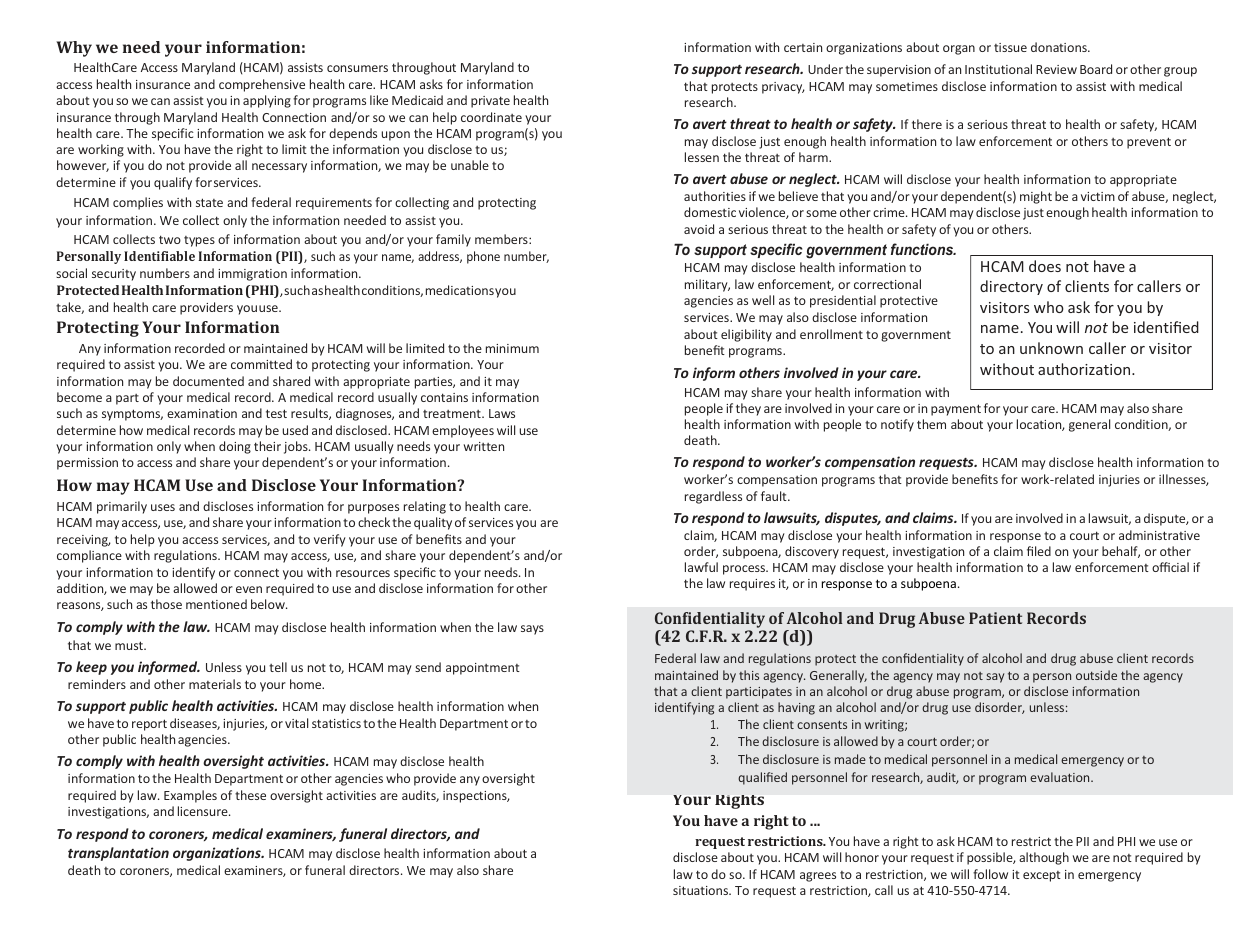 This screenshot has width=1233, height=952. What do you see at coordinates (118, 854) in the screenshot?
I see `transplantation` at bounding box center [118, 854].
